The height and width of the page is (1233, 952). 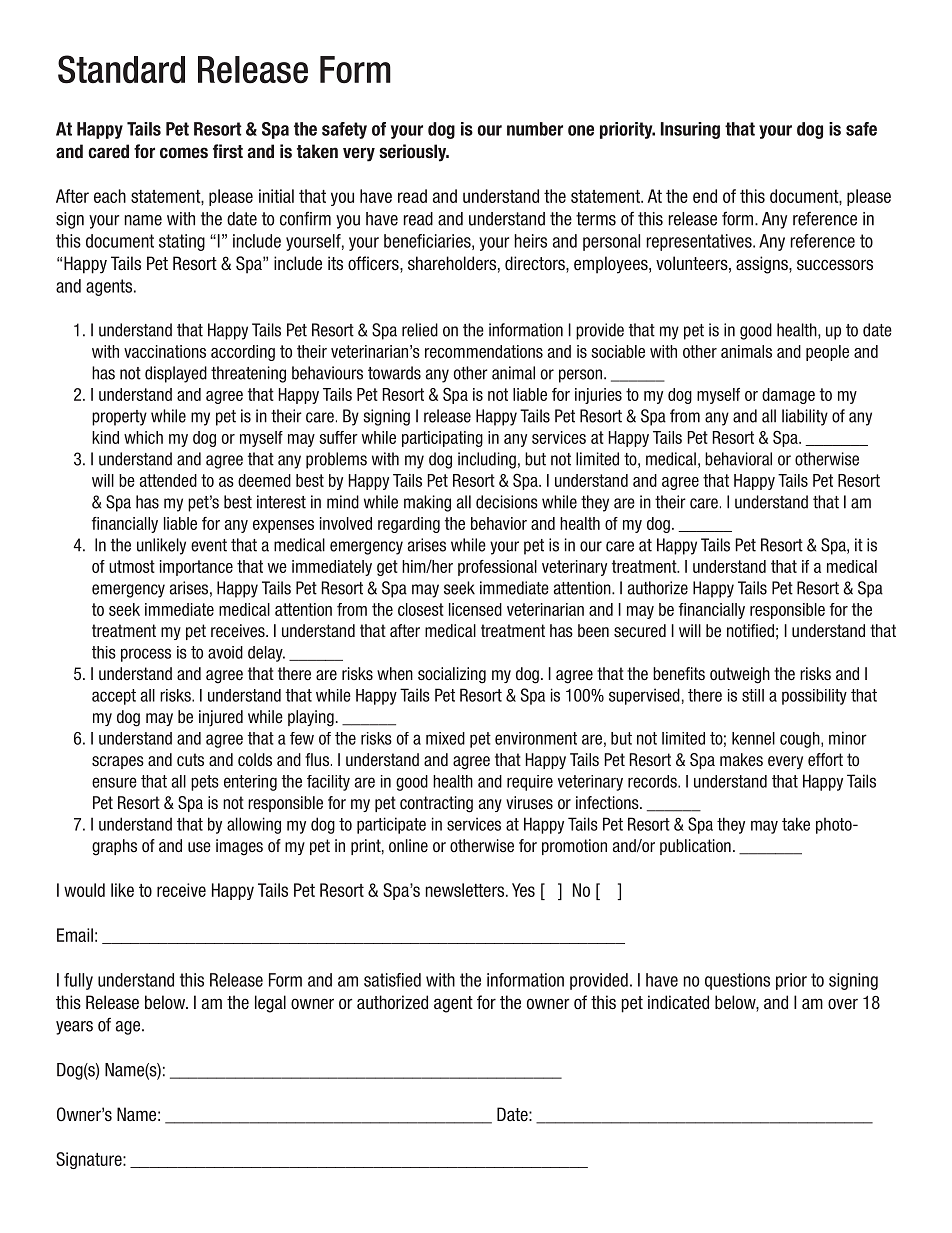 What do you see at coordinates (182, 242) in the page?
I see `stating` at bounding box center [182, 242].
